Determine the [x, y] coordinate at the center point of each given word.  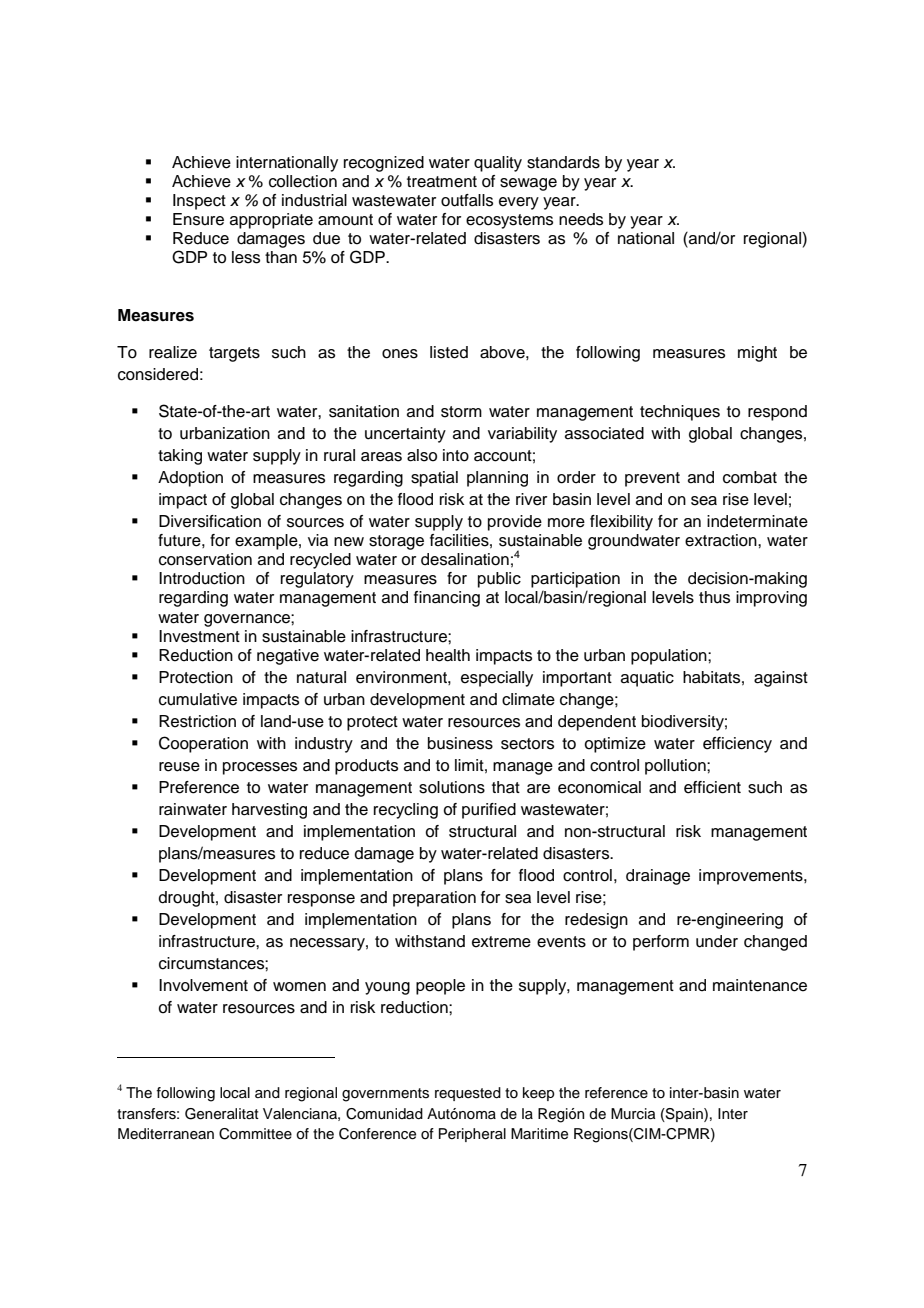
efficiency [737, 745]
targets [234, 354]
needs [581, 219]
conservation [205, 559]
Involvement [203, 985]
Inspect [199, 202]
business [460, 743]
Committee [255, 1134]
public [499, 580]
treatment [442, 182]
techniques [680, 413]
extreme [501, 942]
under [717, 941]
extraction [722, 540]
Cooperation [203, 744]
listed [449, 352]
